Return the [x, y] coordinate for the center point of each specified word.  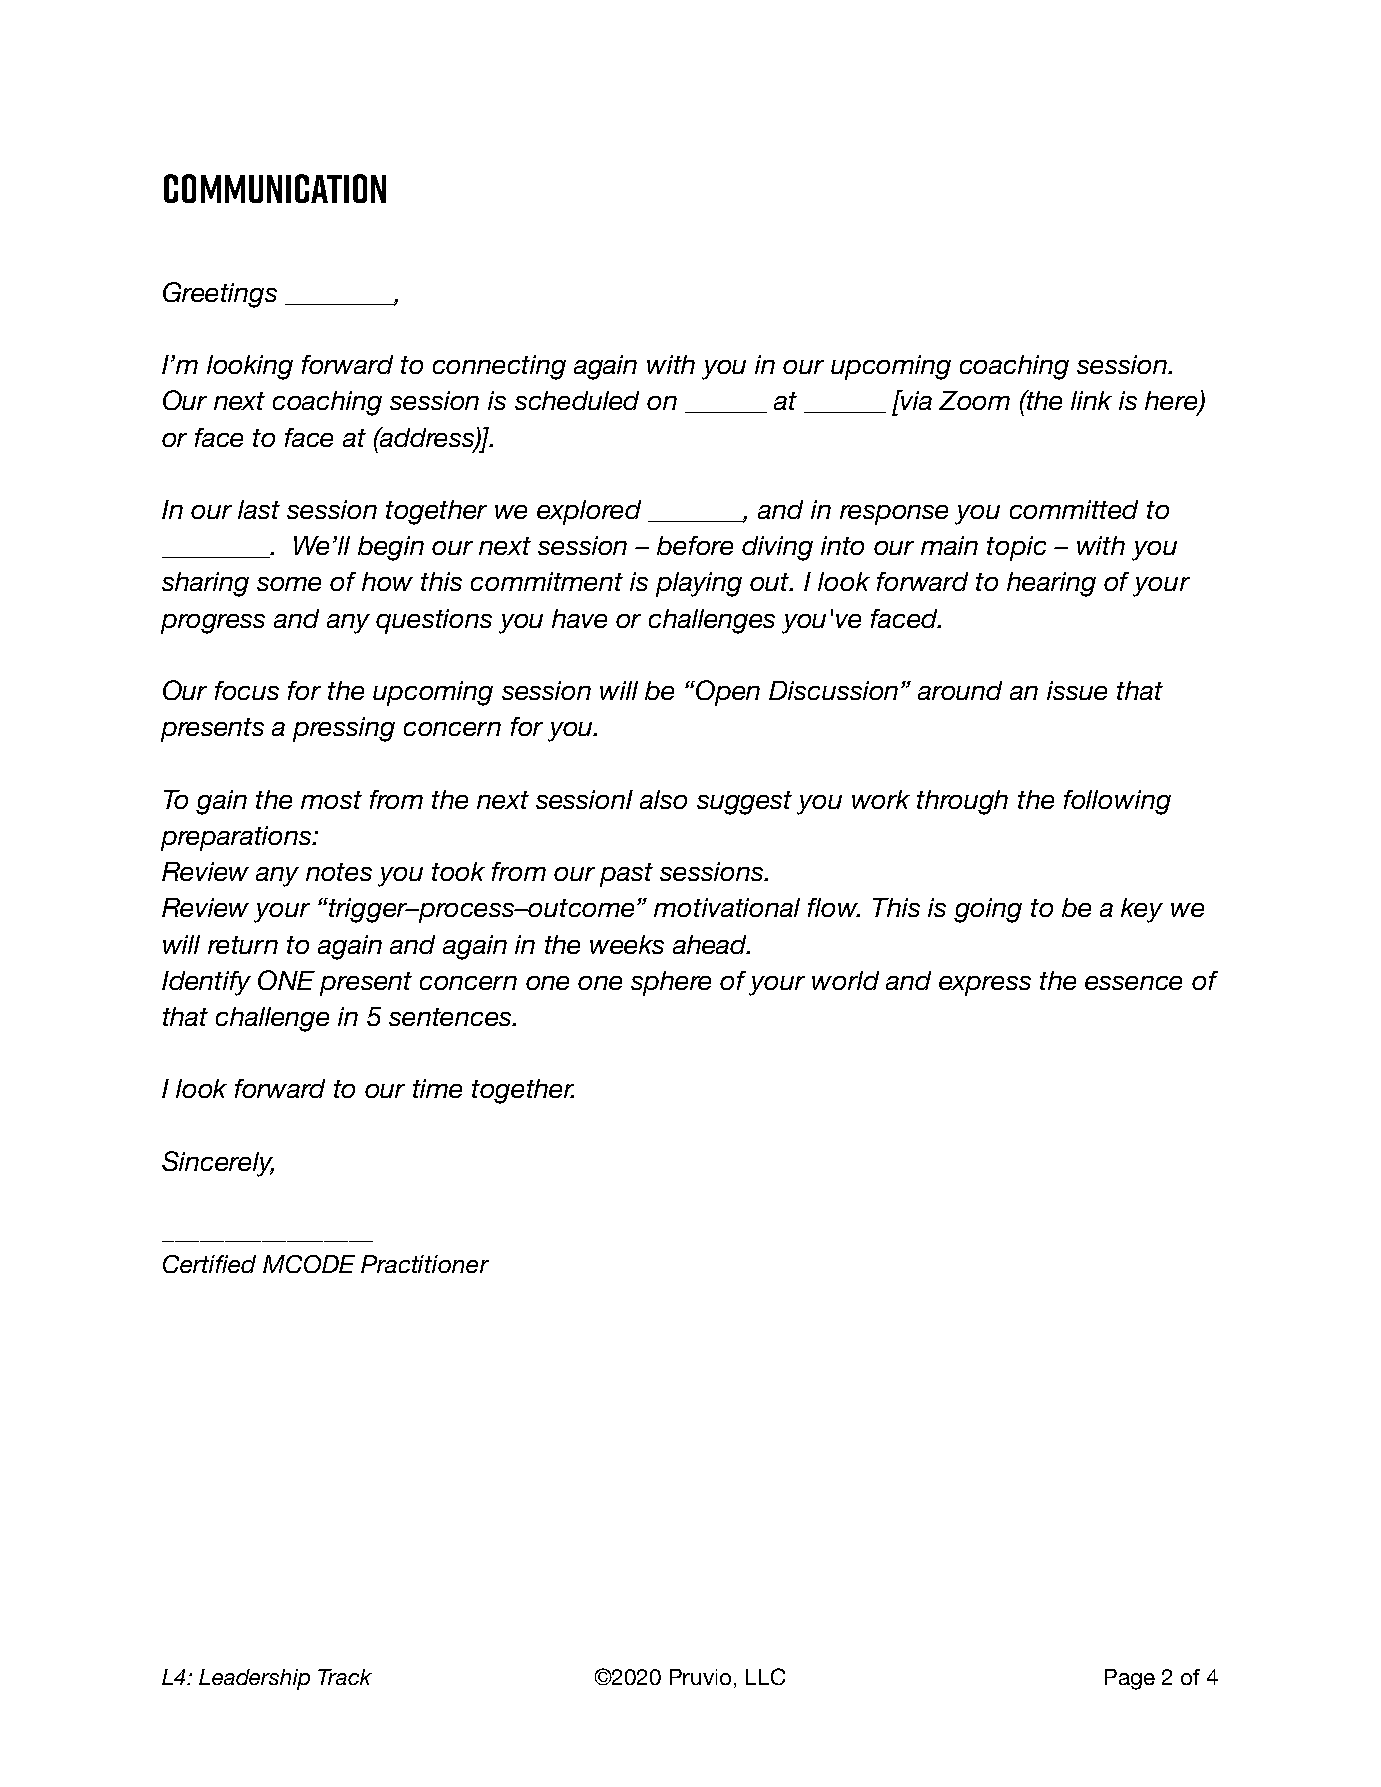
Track [345, 1677]
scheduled [577, 400]
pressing [344, 729]
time [437, 1088]
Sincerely [218, 1164]
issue [1077, 690]
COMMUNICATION [275, 188]
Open [728, 693]
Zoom [974, 400]
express [985, 986]
